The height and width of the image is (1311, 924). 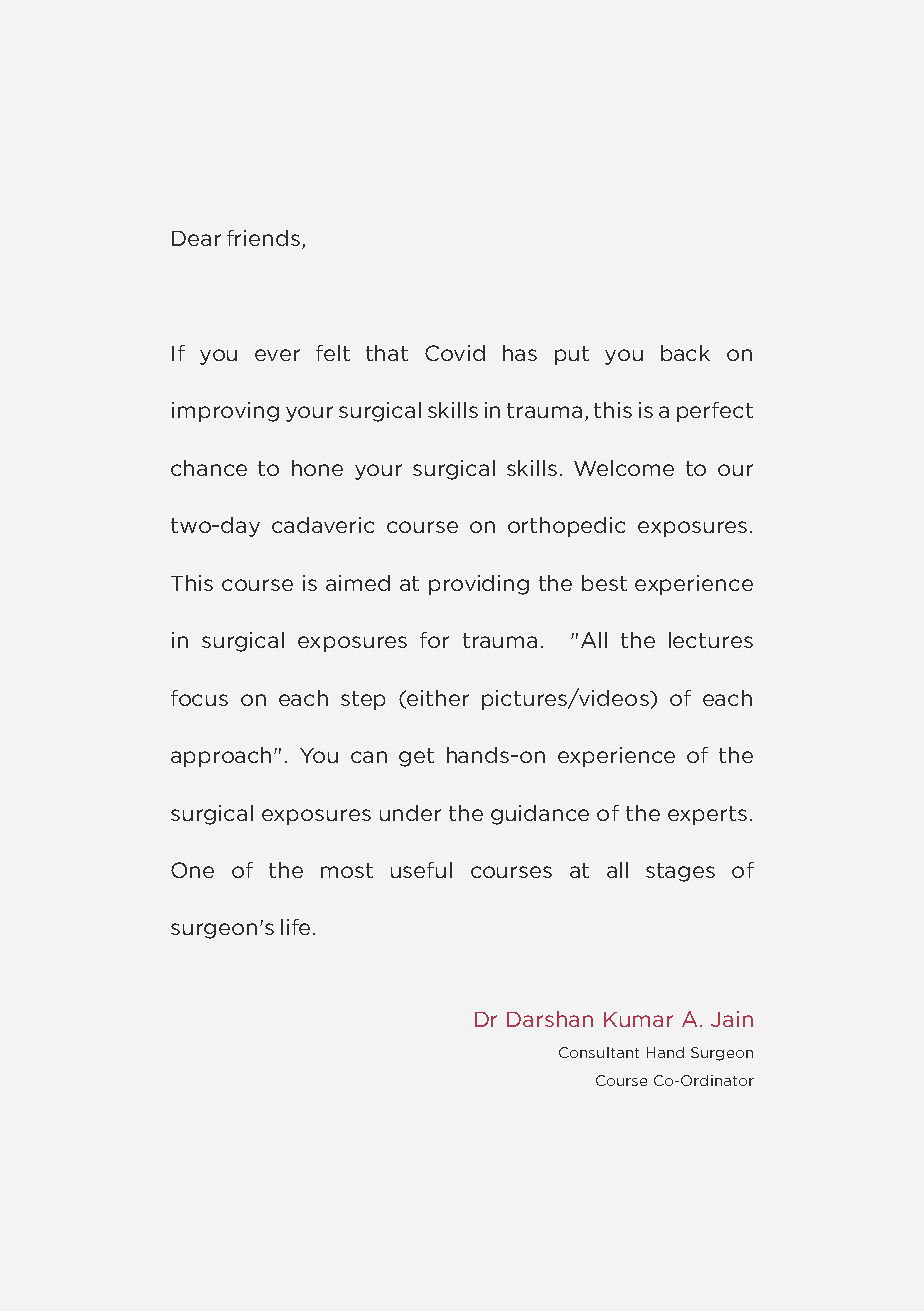 I want to click on either, so click(x=437, y=699).
